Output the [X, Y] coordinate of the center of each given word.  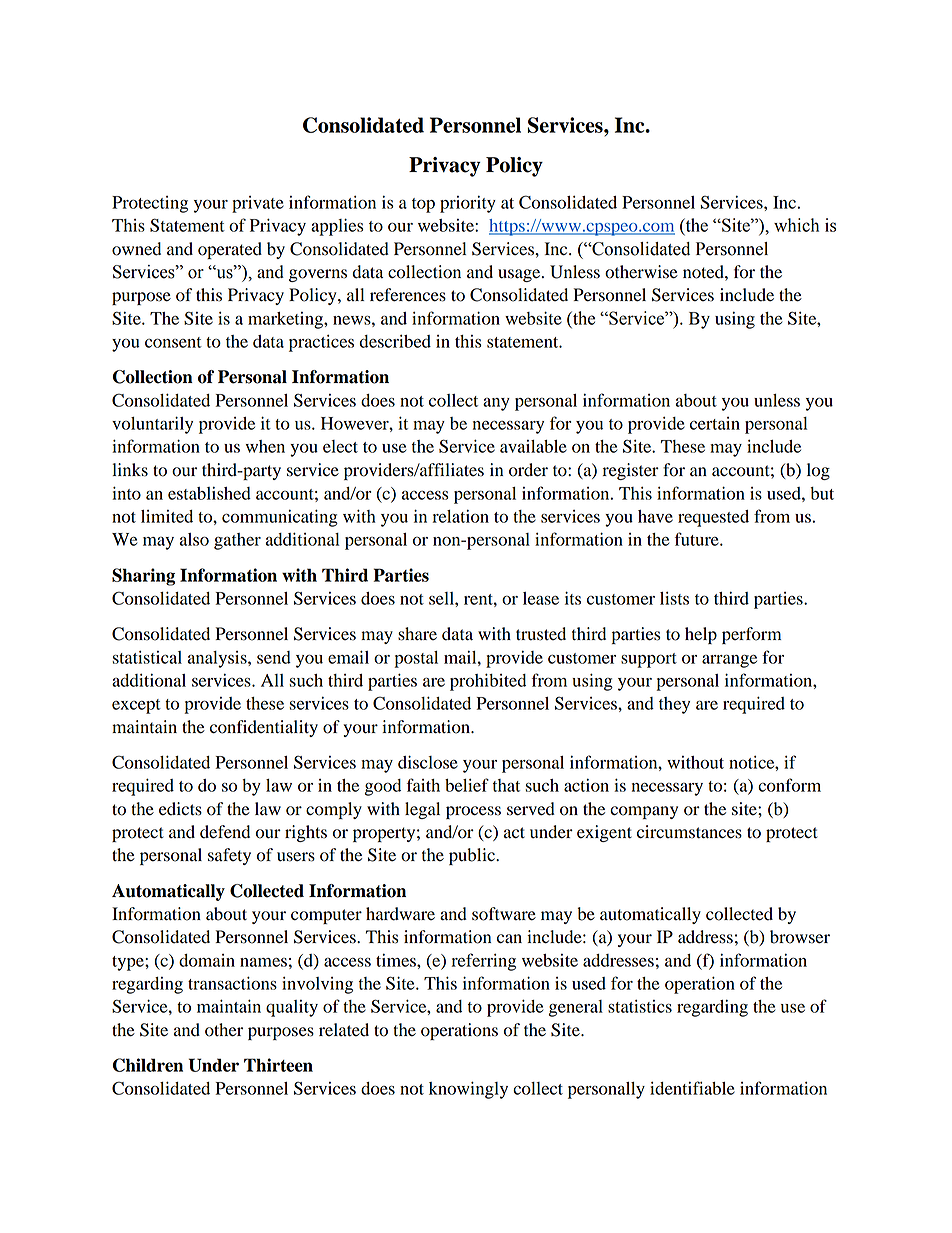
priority [468, 204]
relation [460, 516]
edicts [180, 809]
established [209, 493]
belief [467, 785]
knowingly [468, 1090]
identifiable [692, 1088]
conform [789, 785]
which [796, 225]
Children [148, 1065]
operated [230, 250]
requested [713, 518]
